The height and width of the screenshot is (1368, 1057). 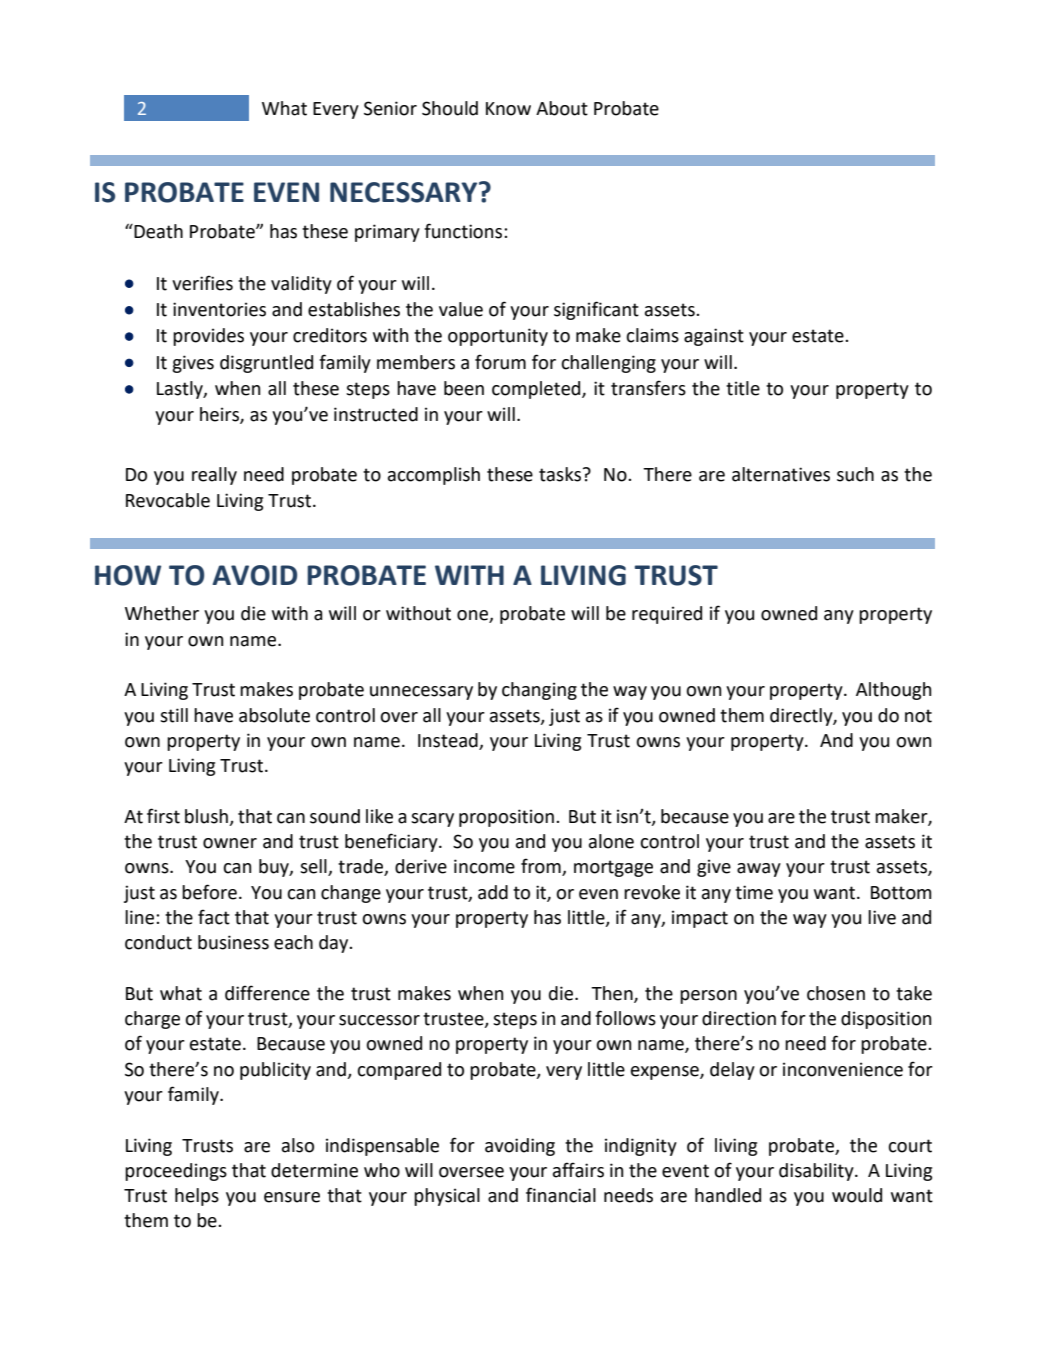 I want to click on affairs, so click(x=578, y=1170).
